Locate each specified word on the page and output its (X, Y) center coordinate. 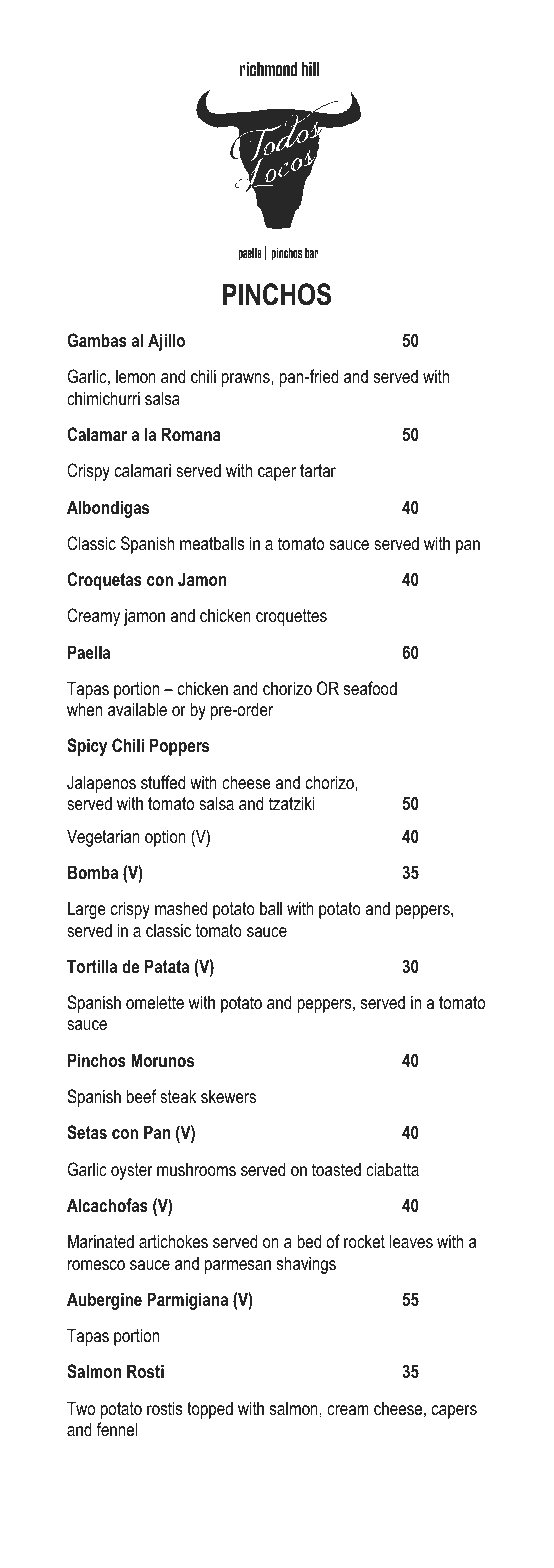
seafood (370, 688)
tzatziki (292, 803)
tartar (318, 470)
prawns (246, 380)
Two (81, 1408)
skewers (228, 1096)
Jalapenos (101, 784)
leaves (411, 1241)
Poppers (179, 747)
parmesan (238, 1267)
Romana (191, 434)
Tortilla (92, 966)
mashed (181, 908)
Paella (89, 652)
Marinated (101, 1241)
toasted (336, 1169)
